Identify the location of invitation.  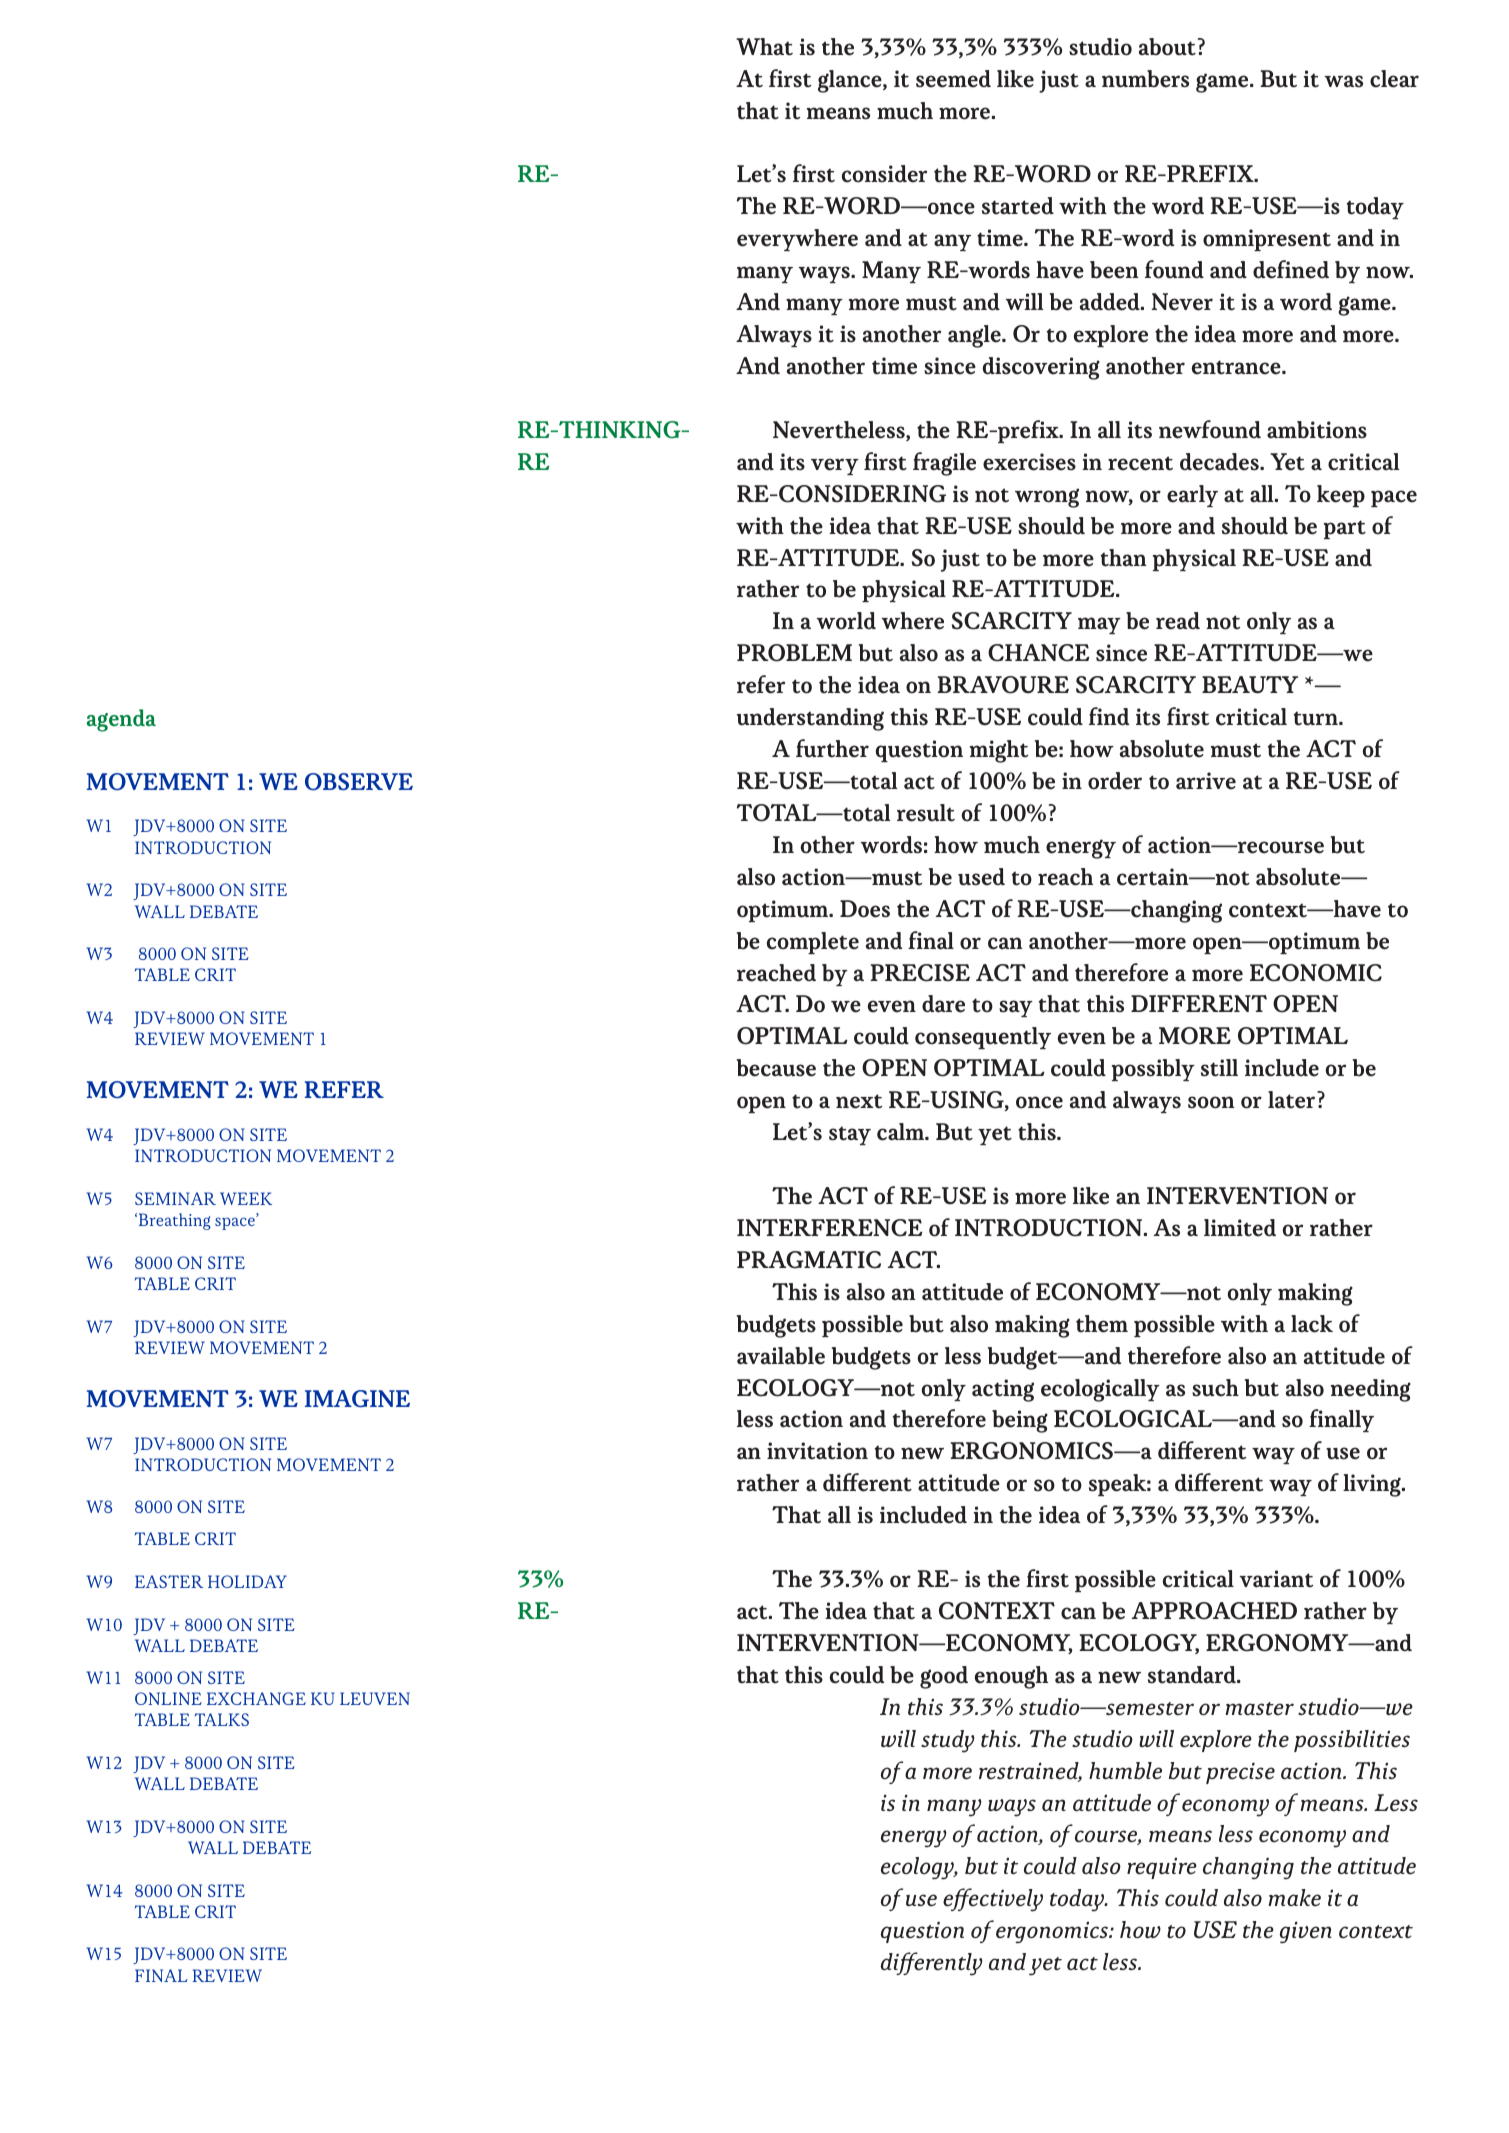
(817, 1451).
